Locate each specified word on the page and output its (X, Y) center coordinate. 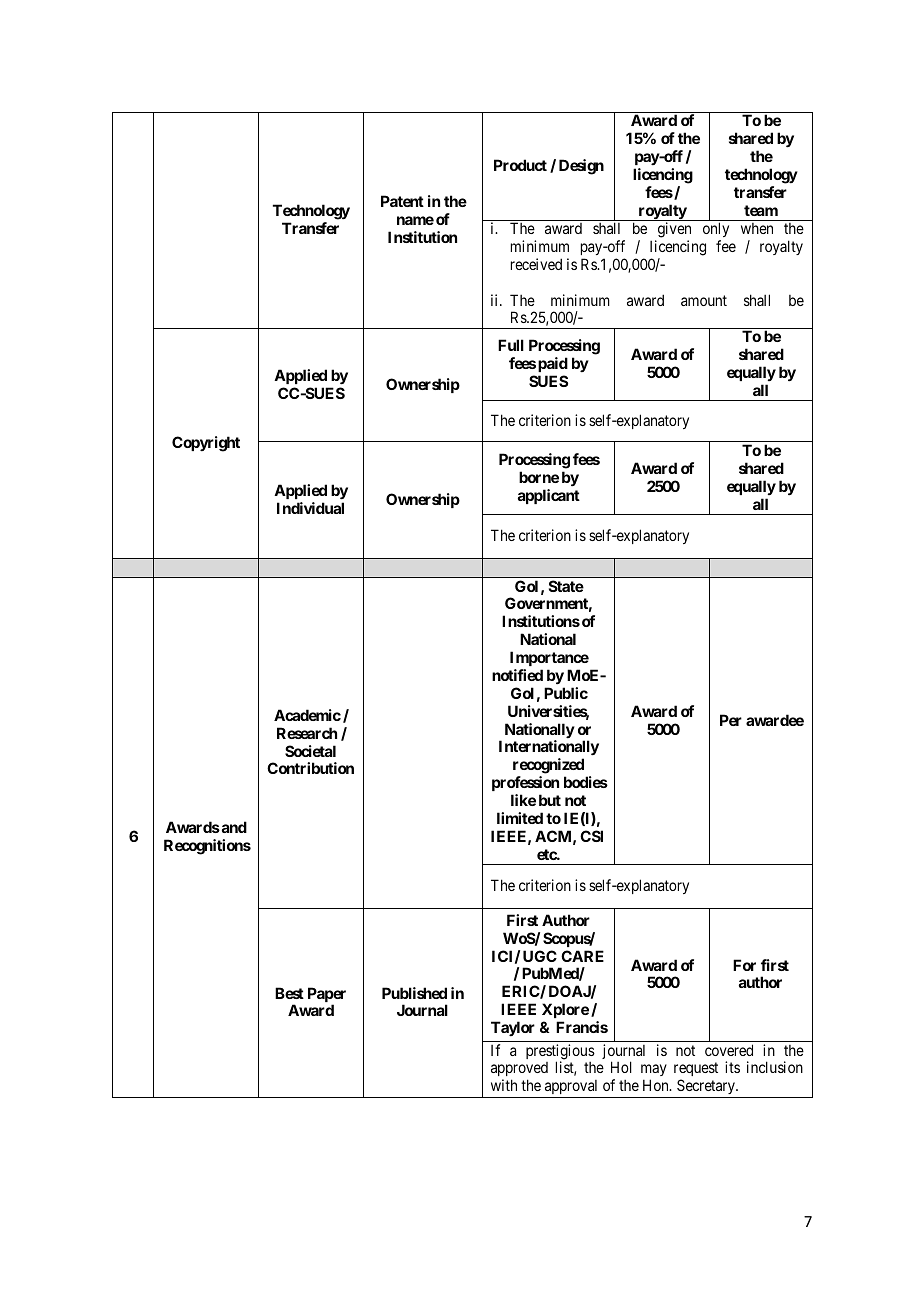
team (761, 210)
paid (553, 364)
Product (520, 165)
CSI (591, 836)
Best (289, 993)
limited (520, 818)
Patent (402, 201)
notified (517, 675)
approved (519, 1071)
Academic (307, 715)
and (233, 827)
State (566, 586)
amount (704, 300)
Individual (310, 508)
